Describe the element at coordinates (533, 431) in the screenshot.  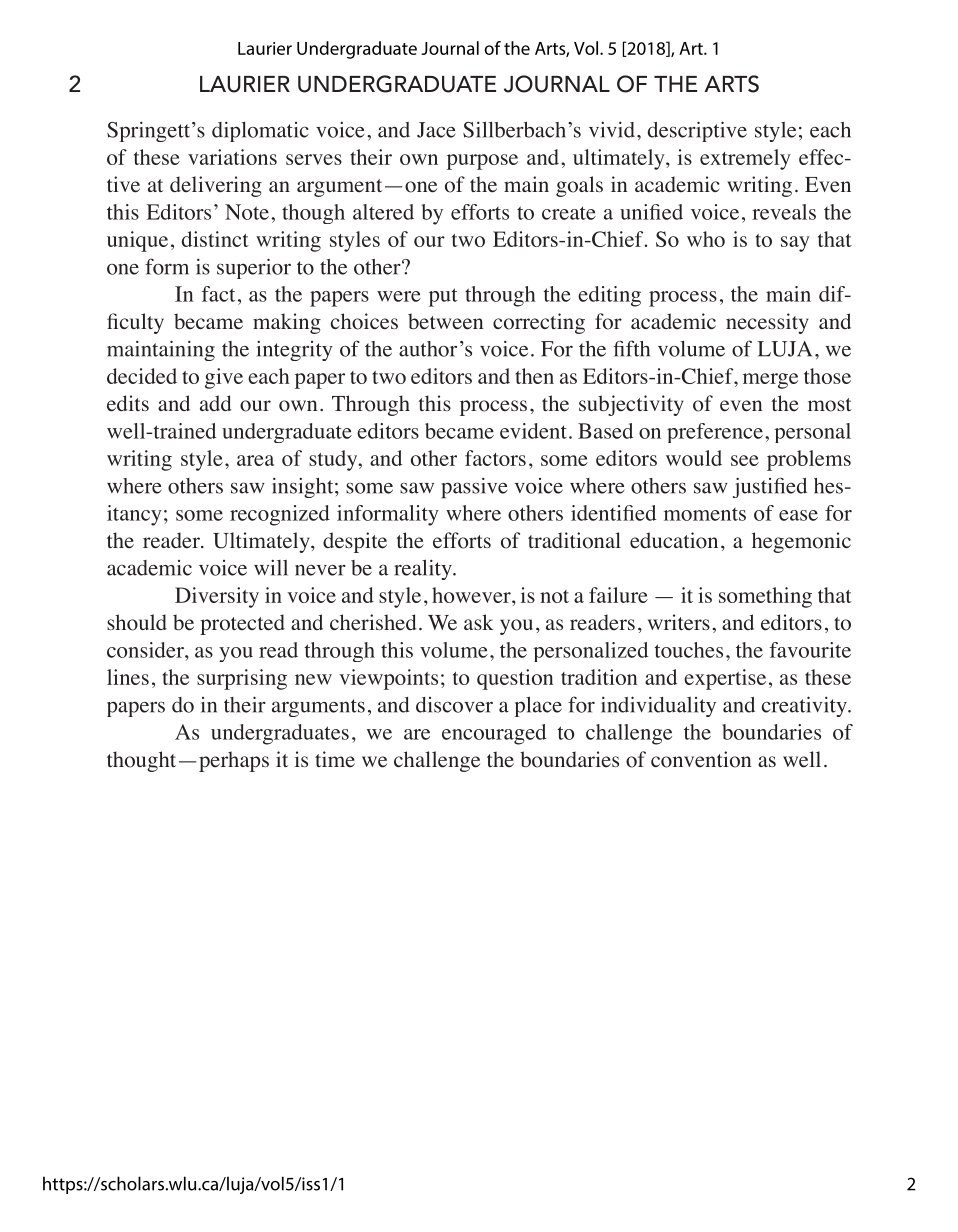
I see `evident` at that location.
